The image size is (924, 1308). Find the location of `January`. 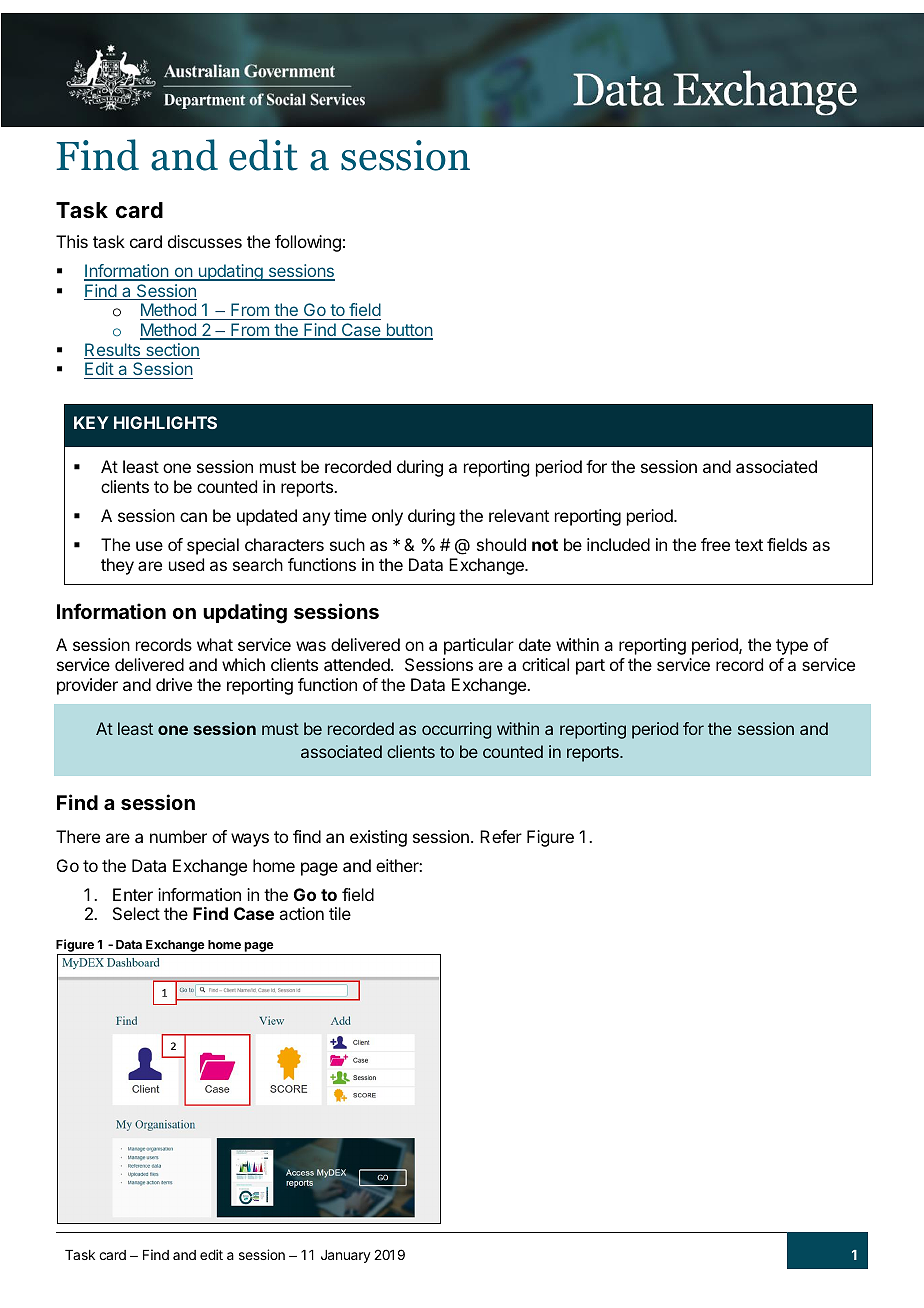

January is located at coordinates (346, 1256).
